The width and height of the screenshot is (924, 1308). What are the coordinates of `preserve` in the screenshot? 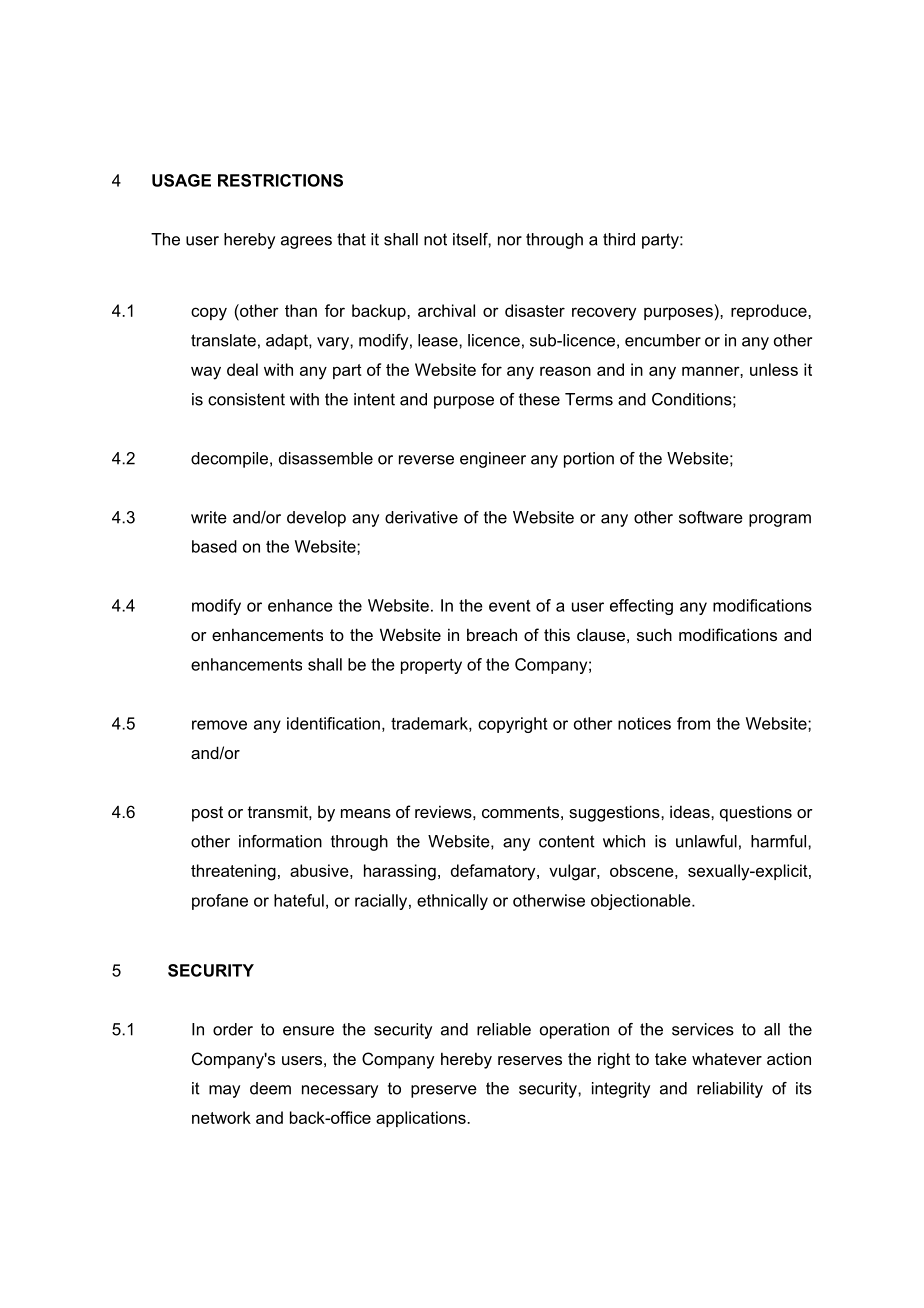 It's located at (444, 1091).
